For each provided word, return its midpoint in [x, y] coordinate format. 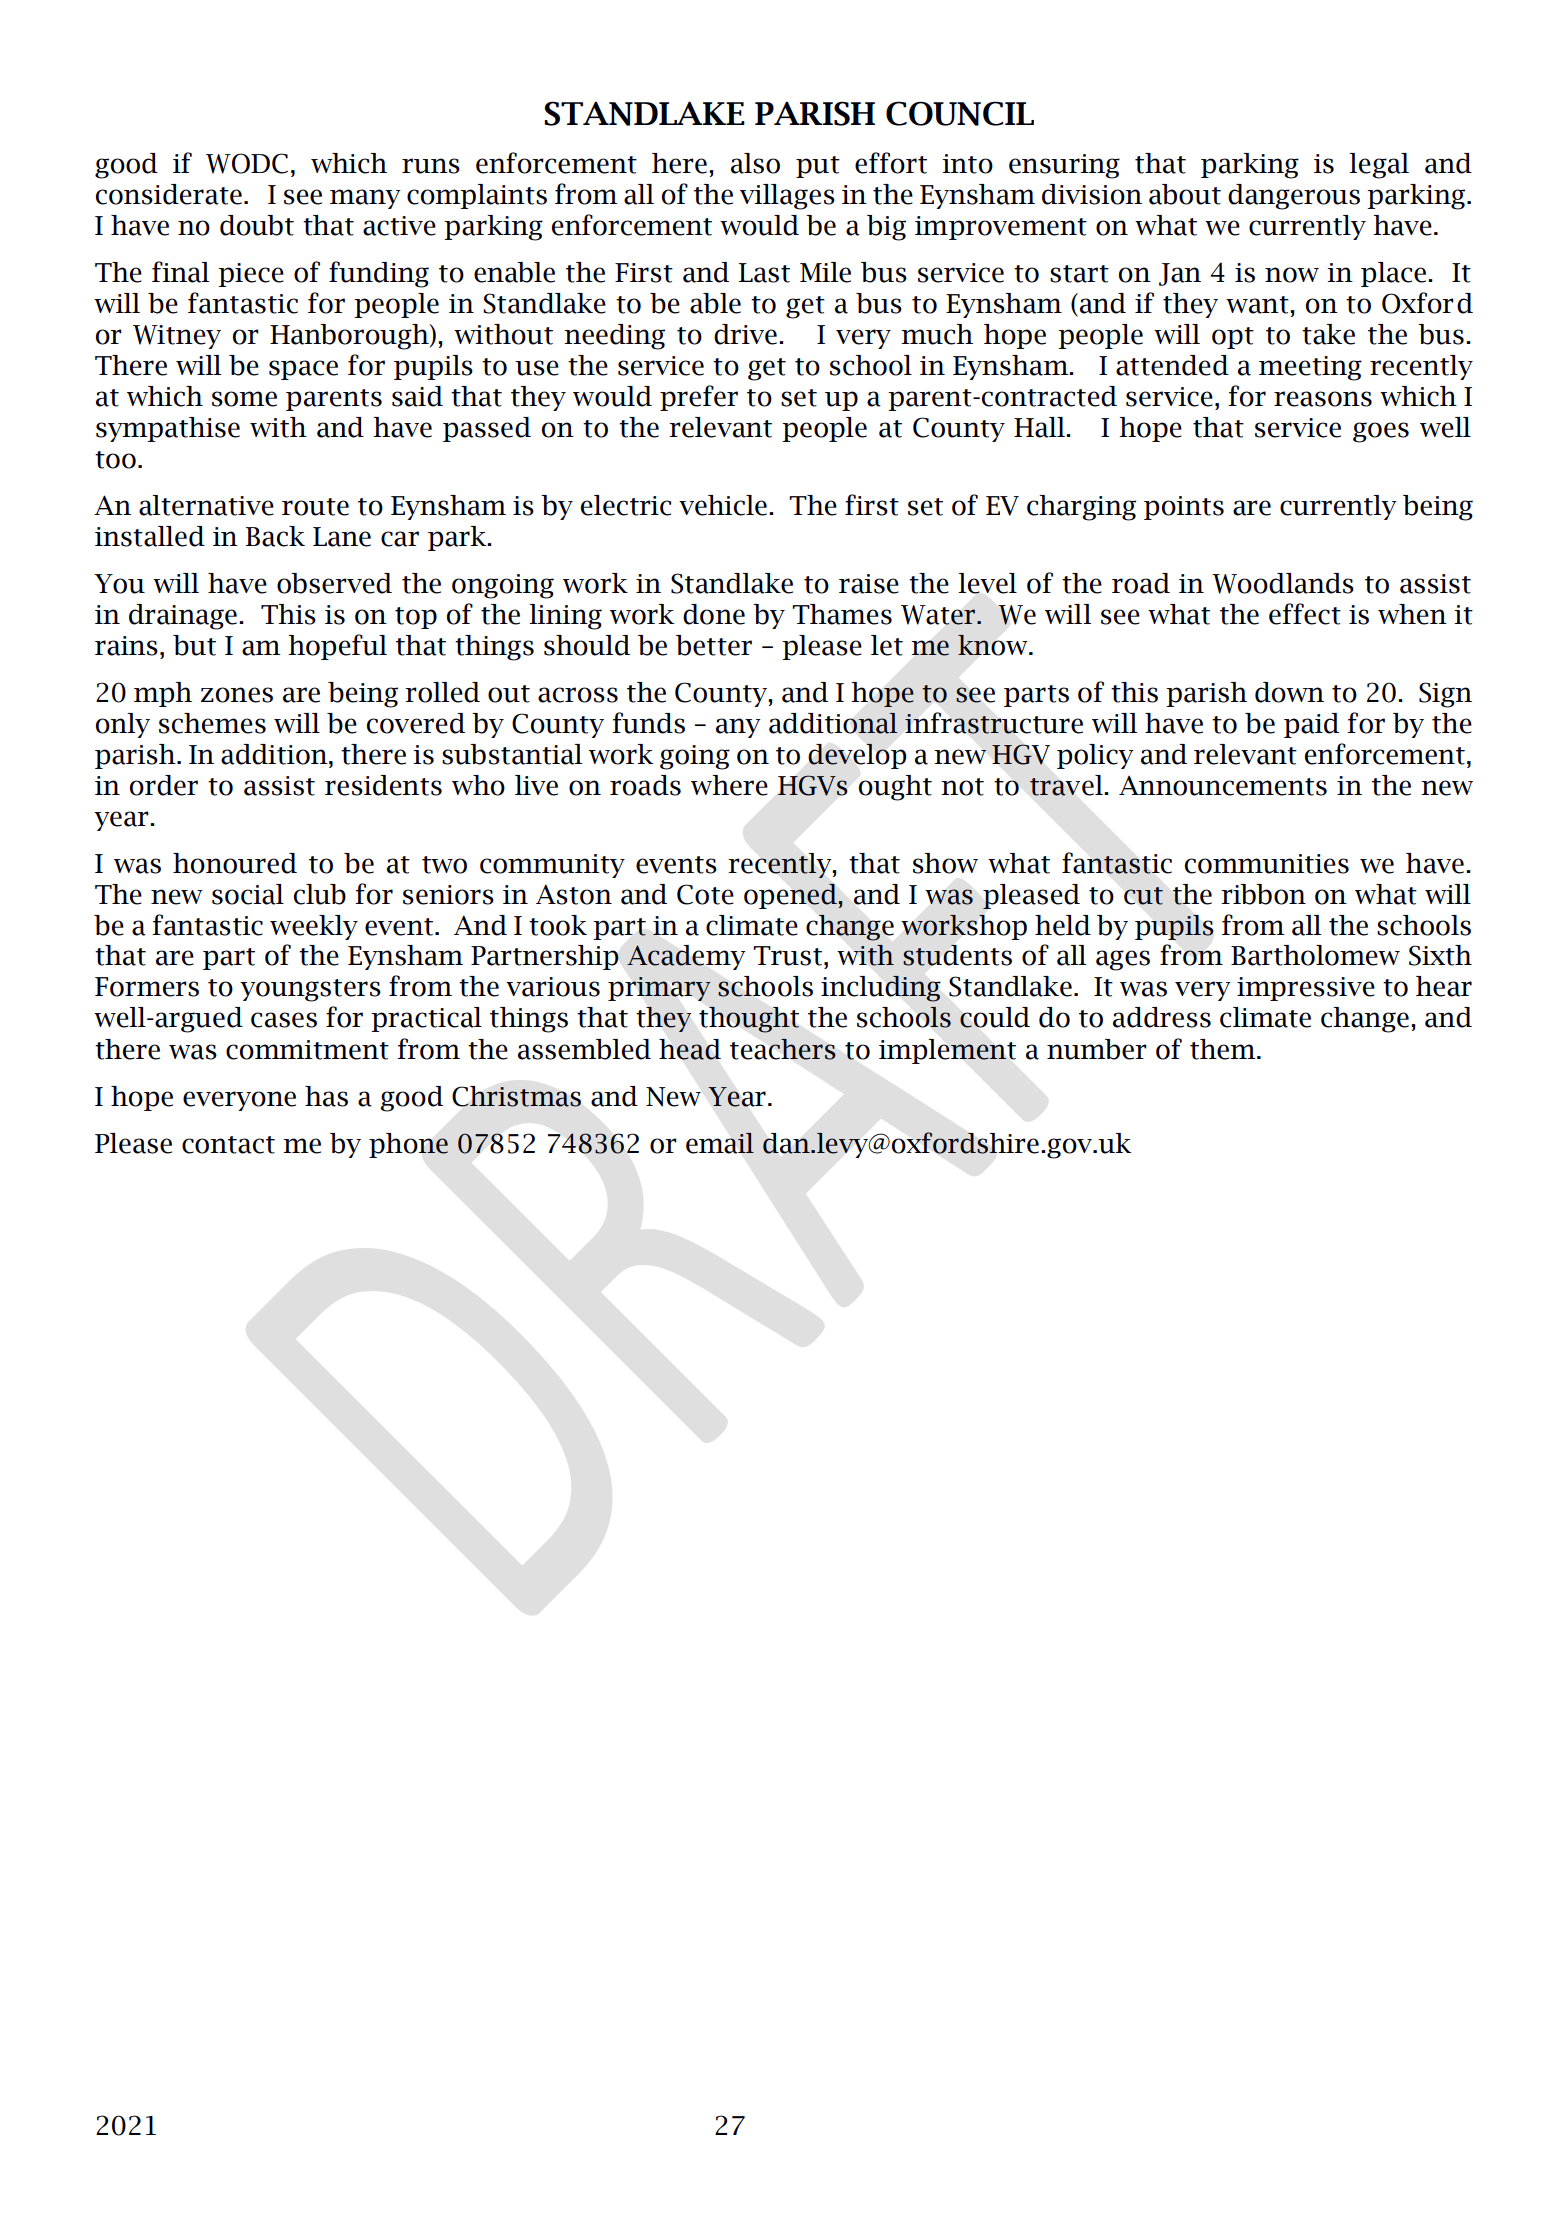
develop [857, 756]
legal [1379, 166]
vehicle [723, 505]
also [755, 163]
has [326, 1096]
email [720, 1143]
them [1224, 1049]
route [315, 507]
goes [1381, 432]
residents [383, 785]
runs [431, 166]
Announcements [1223, 786]
